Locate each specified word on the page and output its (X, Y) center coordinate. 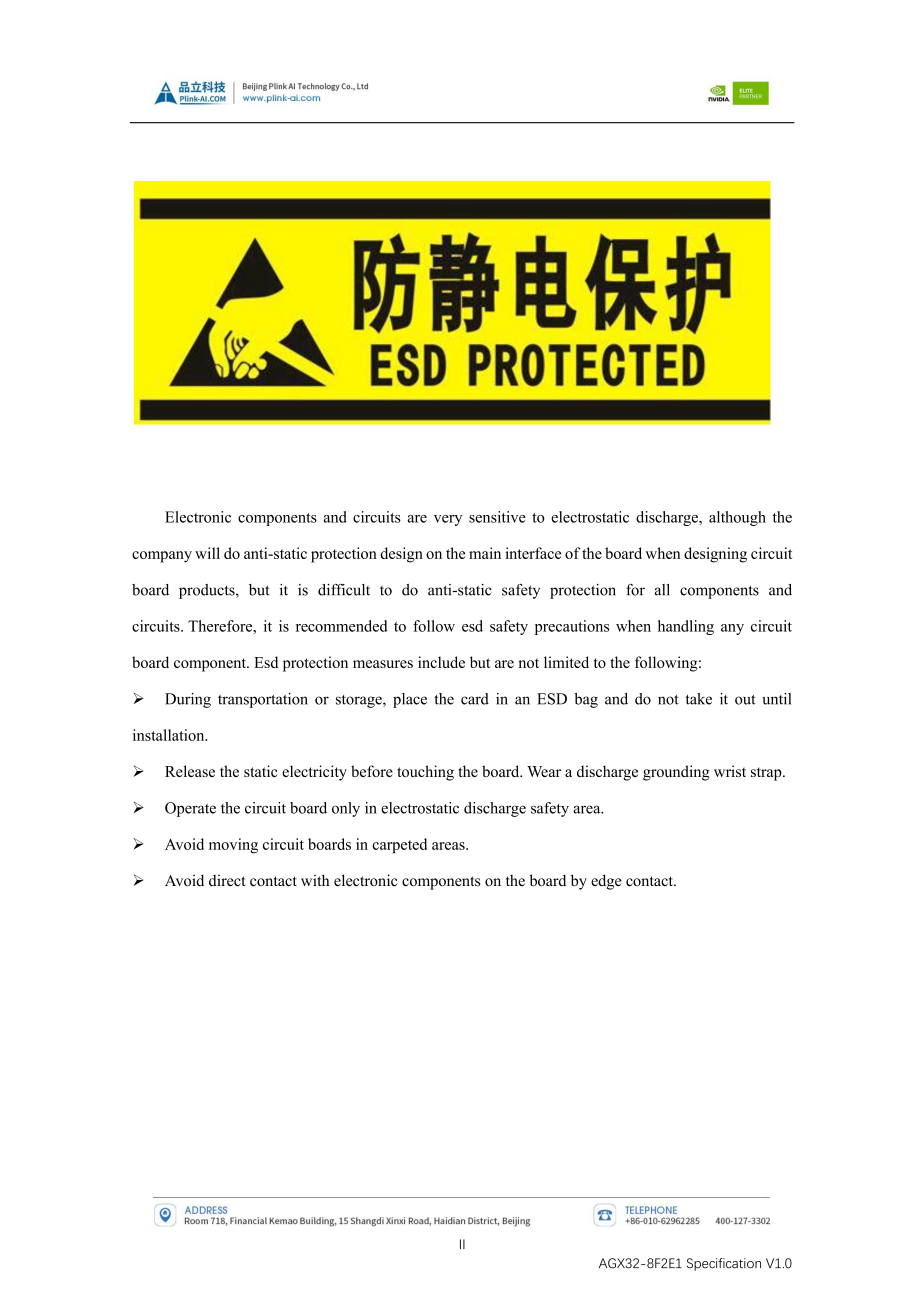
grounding (676, 773)
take (698, 699)
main (485, 553)
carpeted (399, 846)
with (315, 880)
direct (227, 881)
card (475, 699)
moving (233, 846)
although (737, 518)
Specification (724, 1264)
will (207, 553)
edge (606, 882)
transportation (263, 700)
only (346, 809)
